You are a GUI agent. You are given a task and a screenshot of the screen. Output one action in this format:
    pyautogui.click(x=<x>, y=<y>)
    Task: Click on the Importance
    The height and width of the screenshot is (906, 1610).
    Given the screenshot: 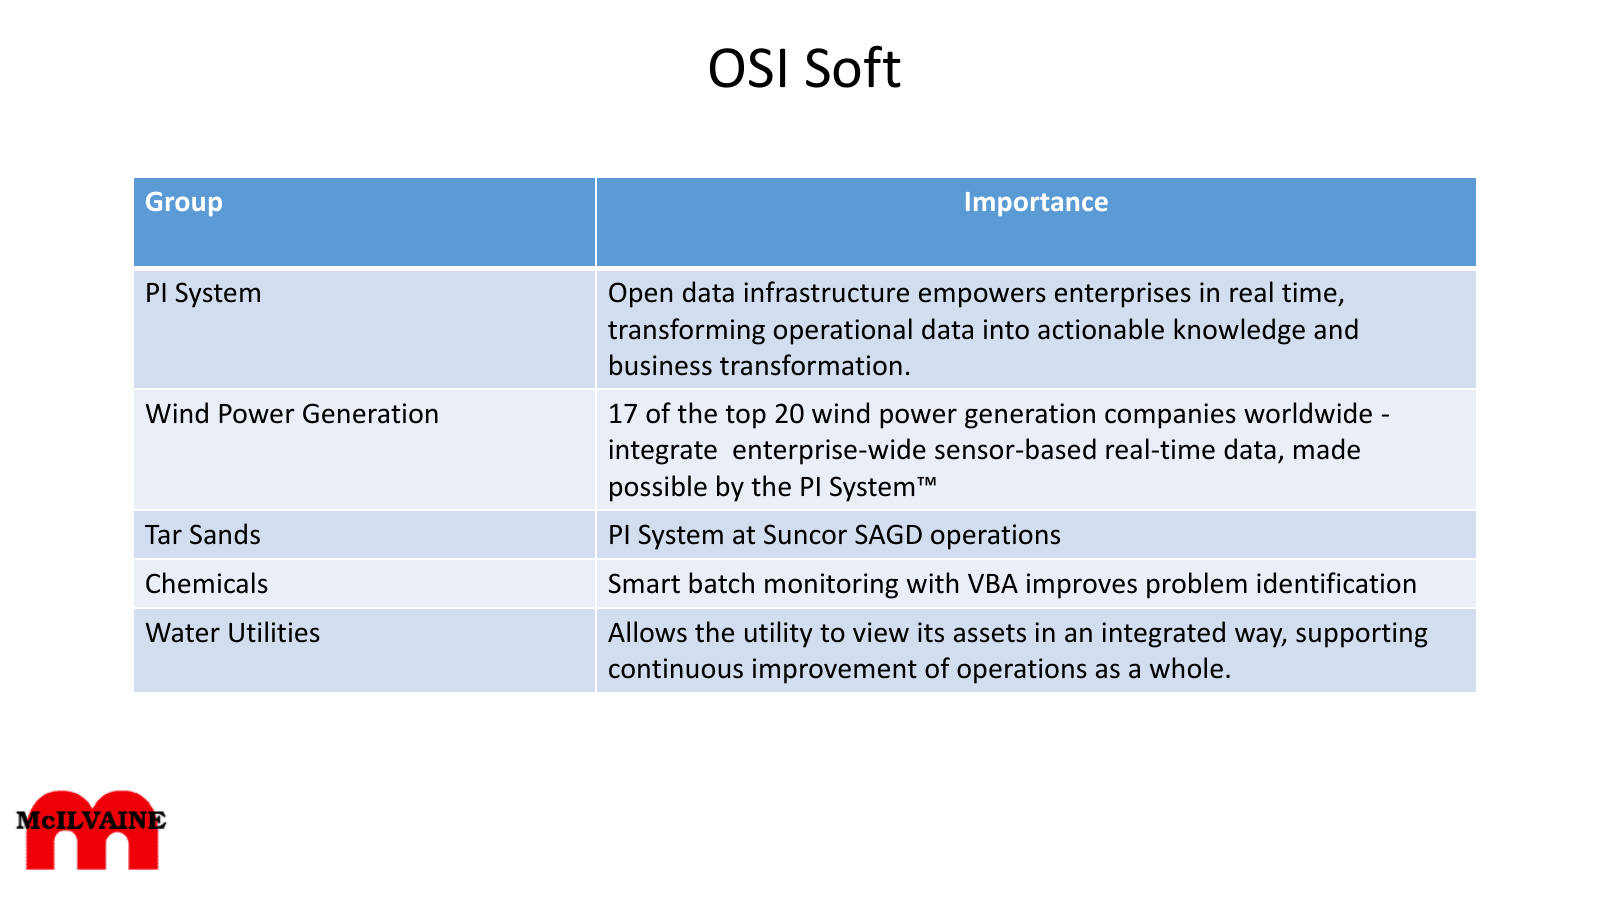 What is the action you would take?
    pyautogui.click(x=1037, y=204)
